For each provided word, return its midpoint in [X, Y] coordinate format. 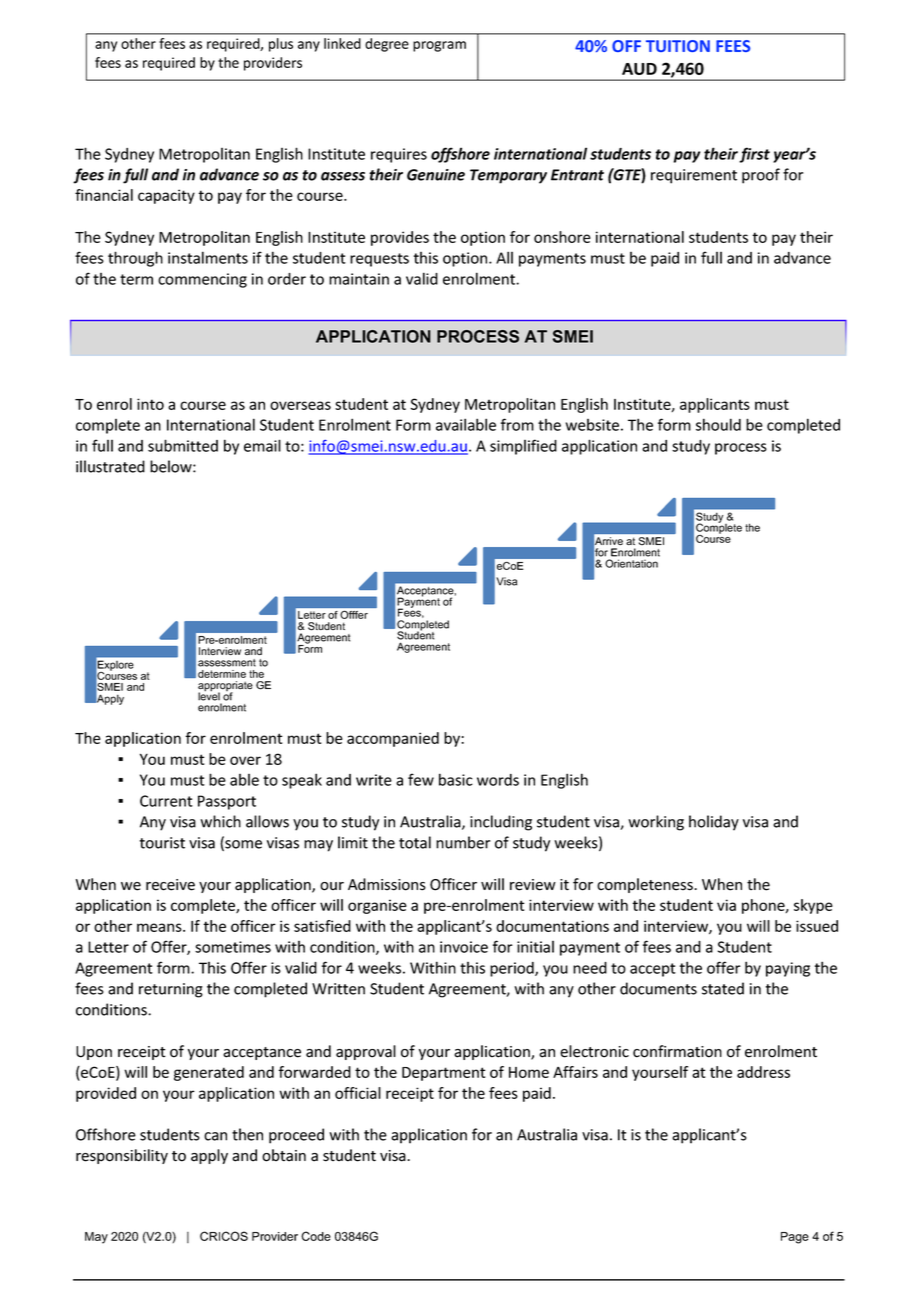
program [439, 46]
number [463, 842]
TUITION [678, 46]
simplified [523, 447]
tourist [162, 843]
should [718, 424]
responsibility [122, 1156]
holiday [714, 823]
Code [316, 1236]
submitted [183, 445]
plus [281, 45]
